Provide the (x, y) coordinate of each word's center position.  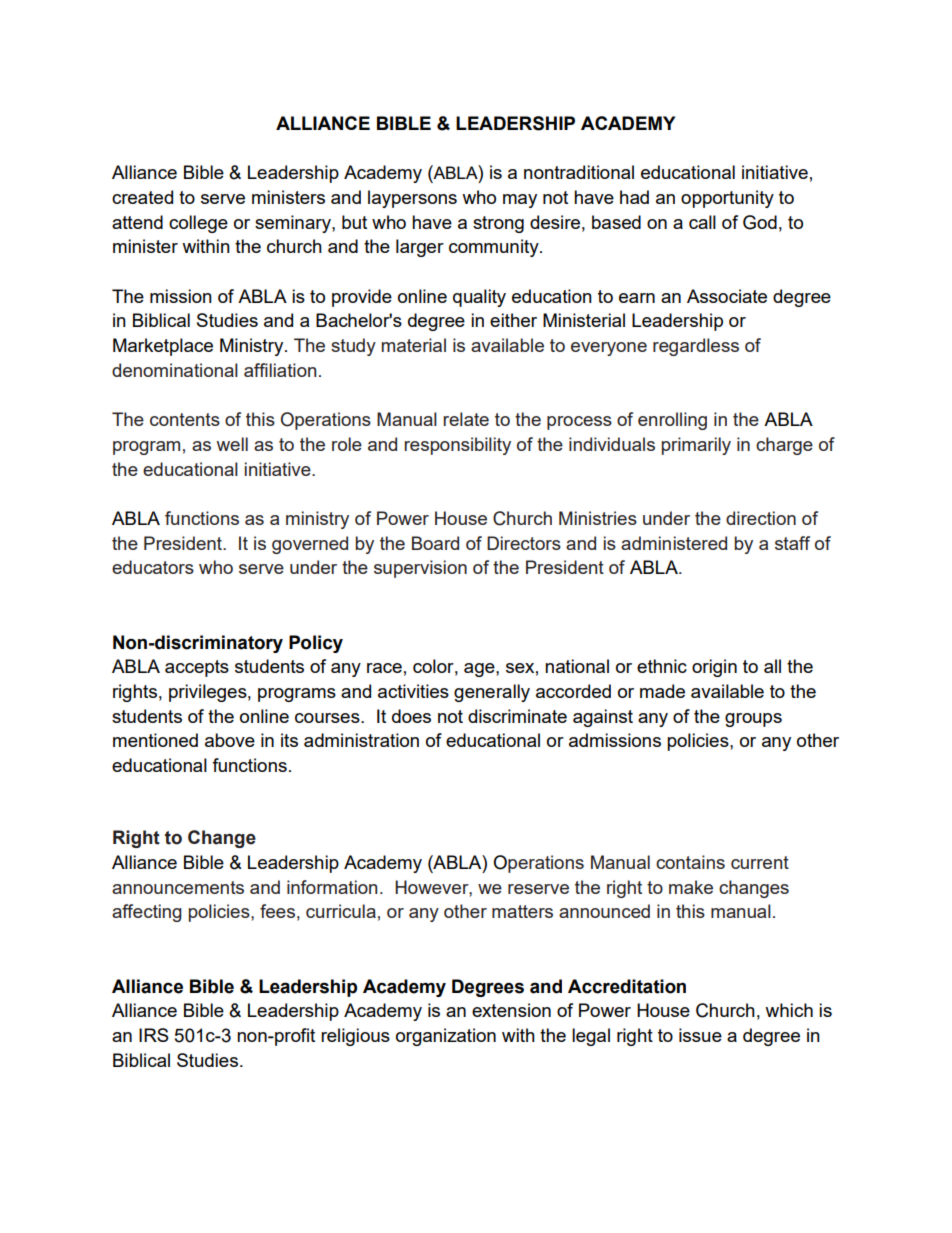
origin (714, 668)
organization (446, 1037)
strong (498, 224)
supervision (420, 569)
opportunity (727, 199)
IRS (154, 1035)
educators (153, 567)
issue (700, 1035)
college (198, 224)
